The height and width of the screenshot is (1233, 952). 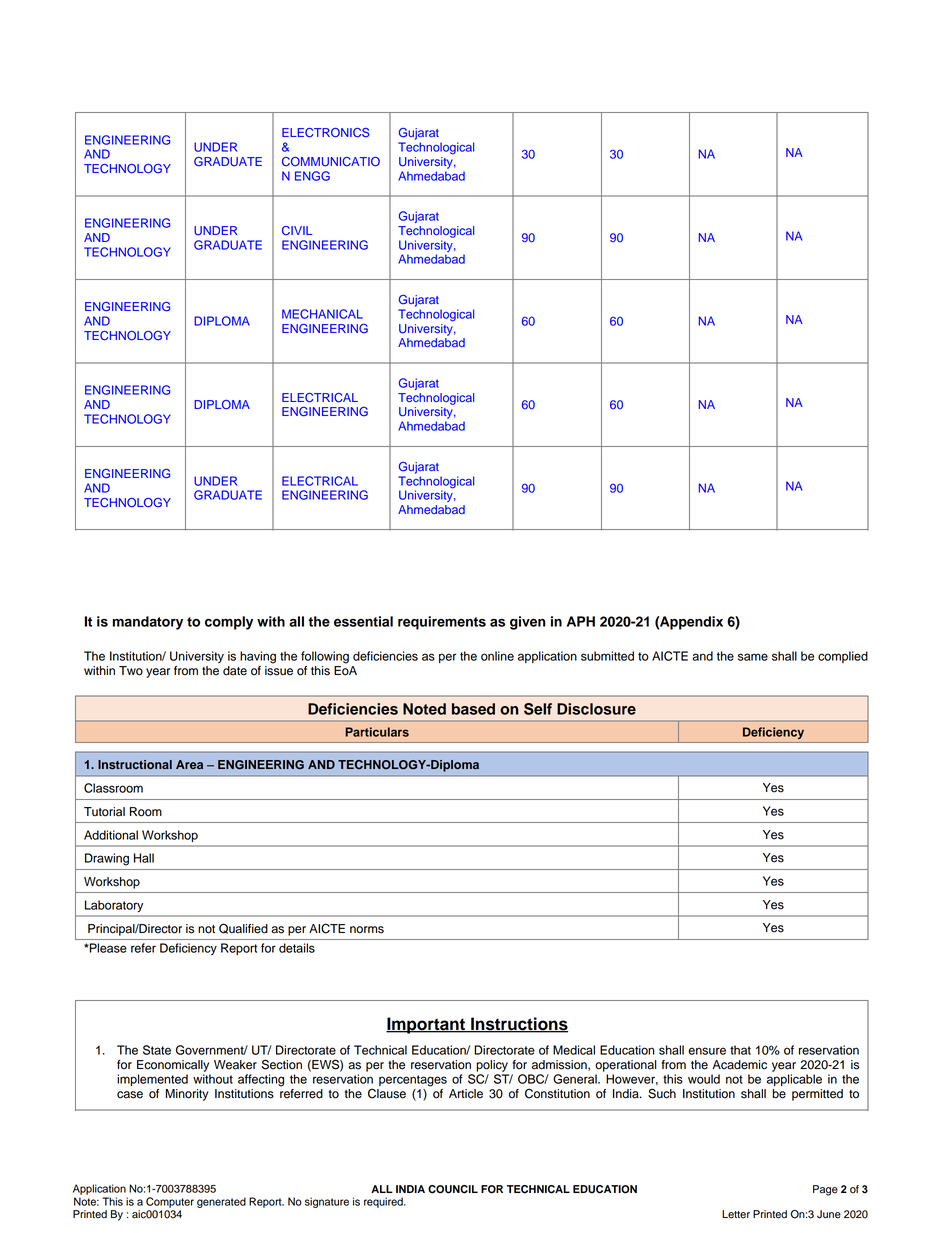 What do you see at coordinates (170, 1202) in the screenshot?
I see `Computer` at bounding box center [170, 1202].
